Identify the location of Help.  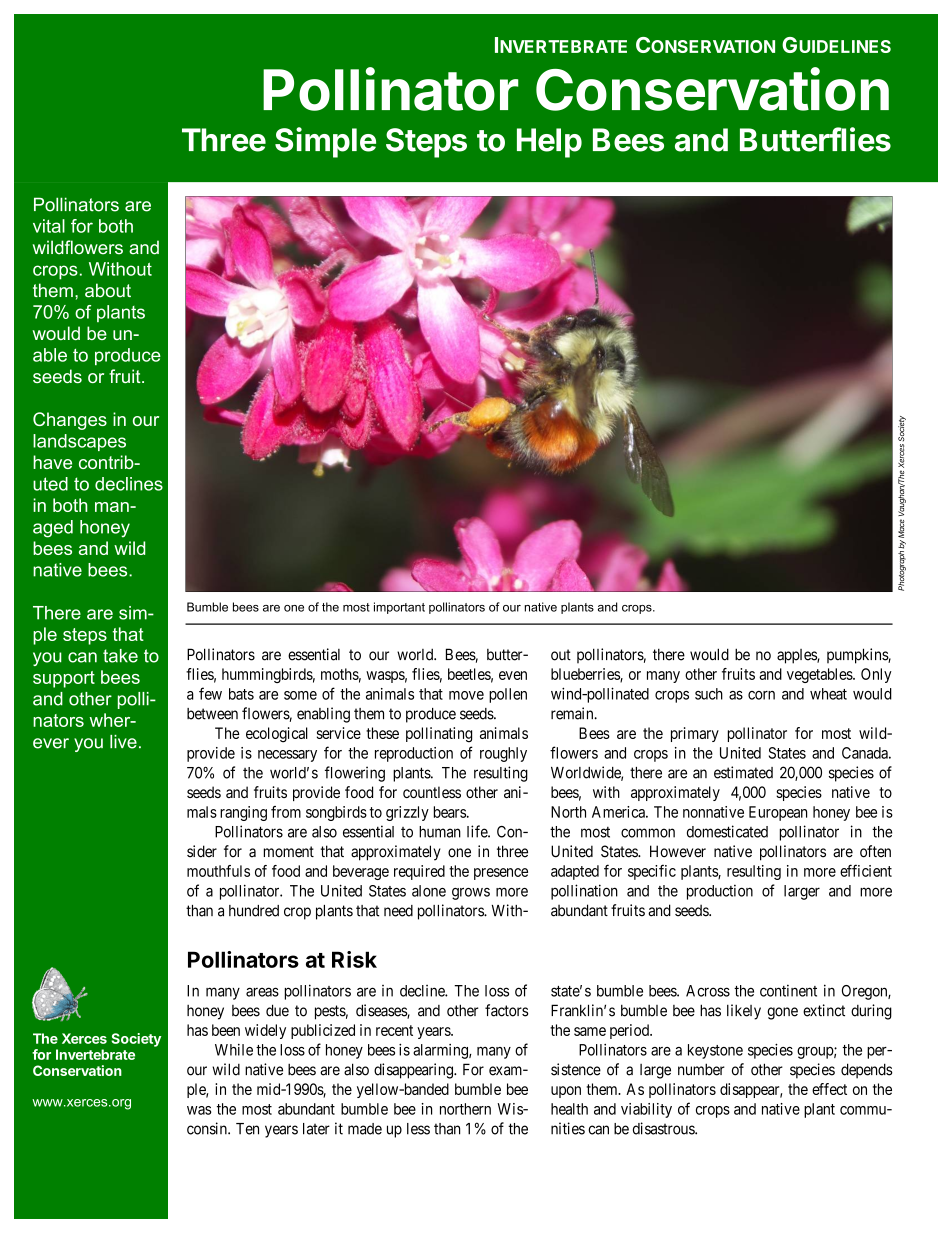
(549, 143).
